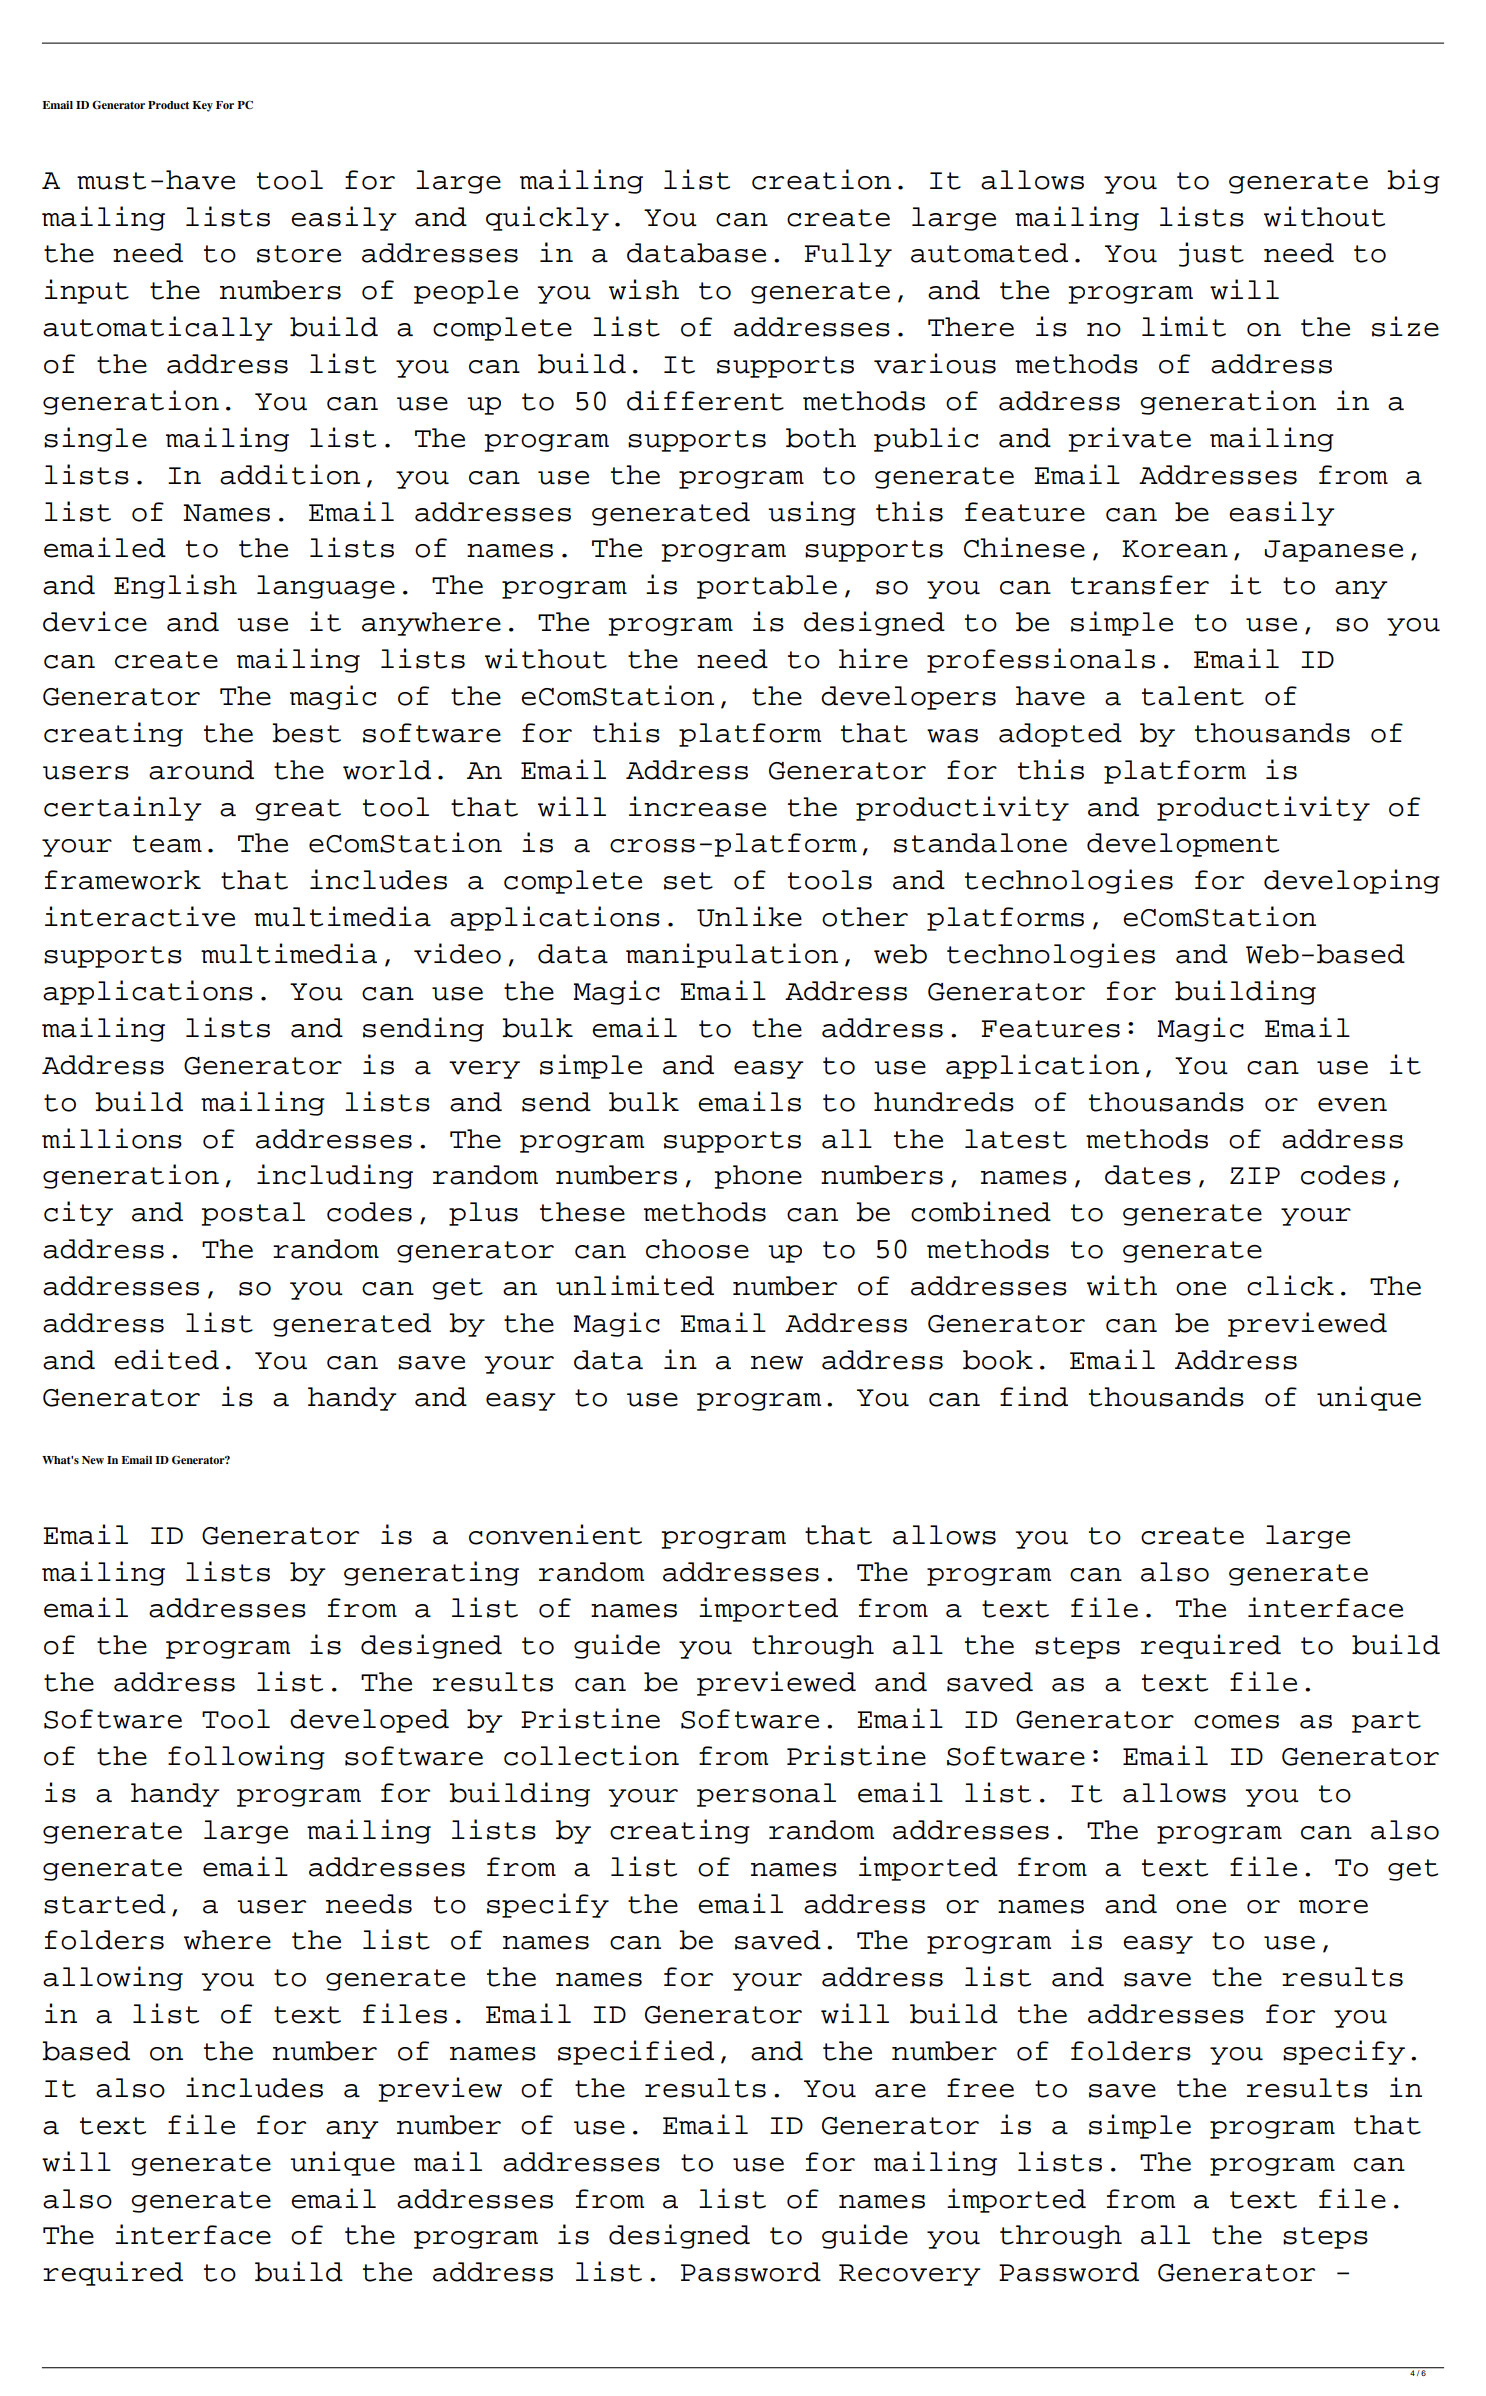 The height and width of the image is (2396, 1486). I want to click on creation, so click(821, 179).
